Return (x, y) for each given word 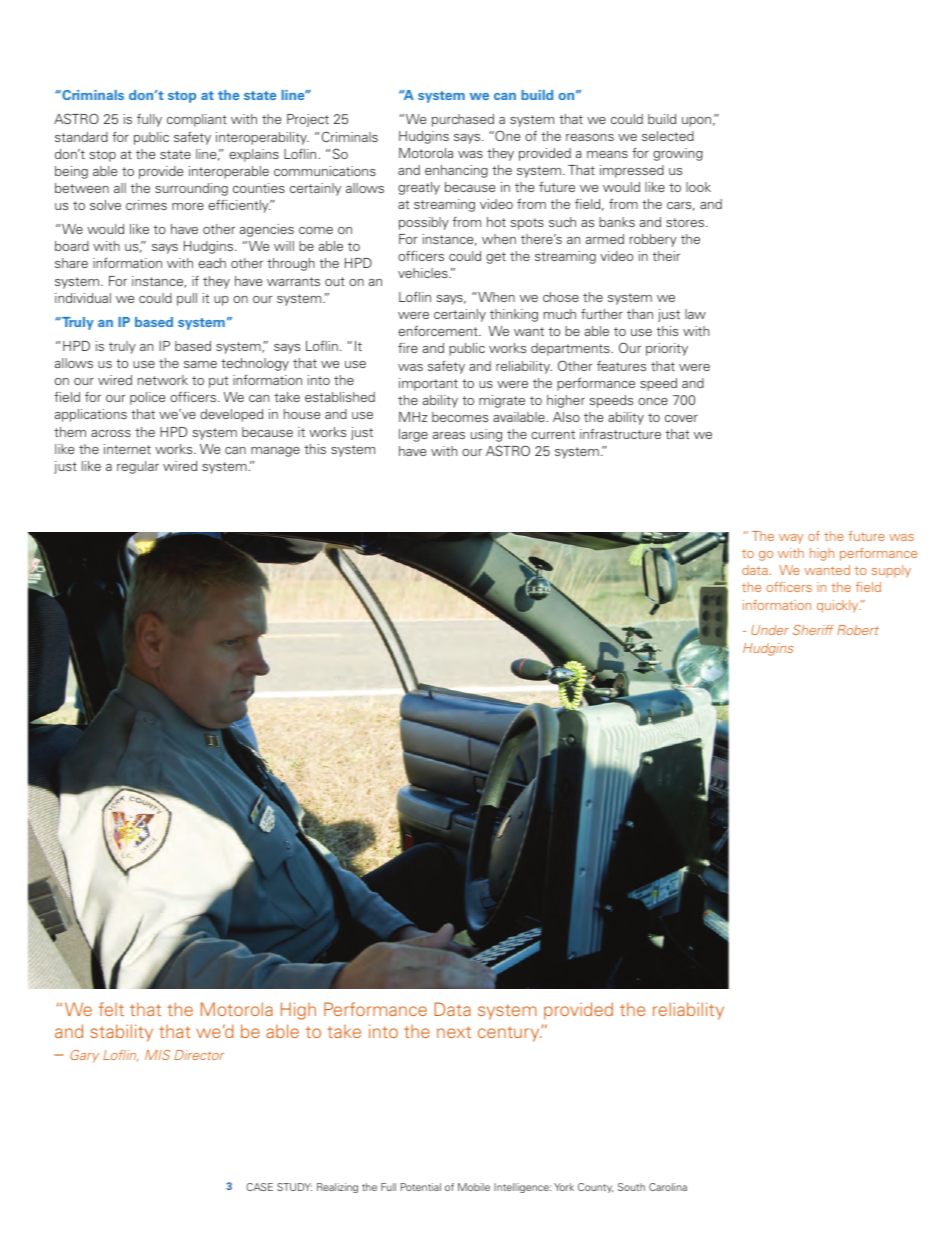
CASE (259, 1187)
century (510, 1034)
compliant (197, 120)
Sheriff (813, 630)
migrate (502, 401)
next (454, 1032)
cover (681, 418)
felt (111, 1009)
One (506, 135)
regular (138, 467)
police (147, 398)
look (698, 187)
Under (770, 630)
